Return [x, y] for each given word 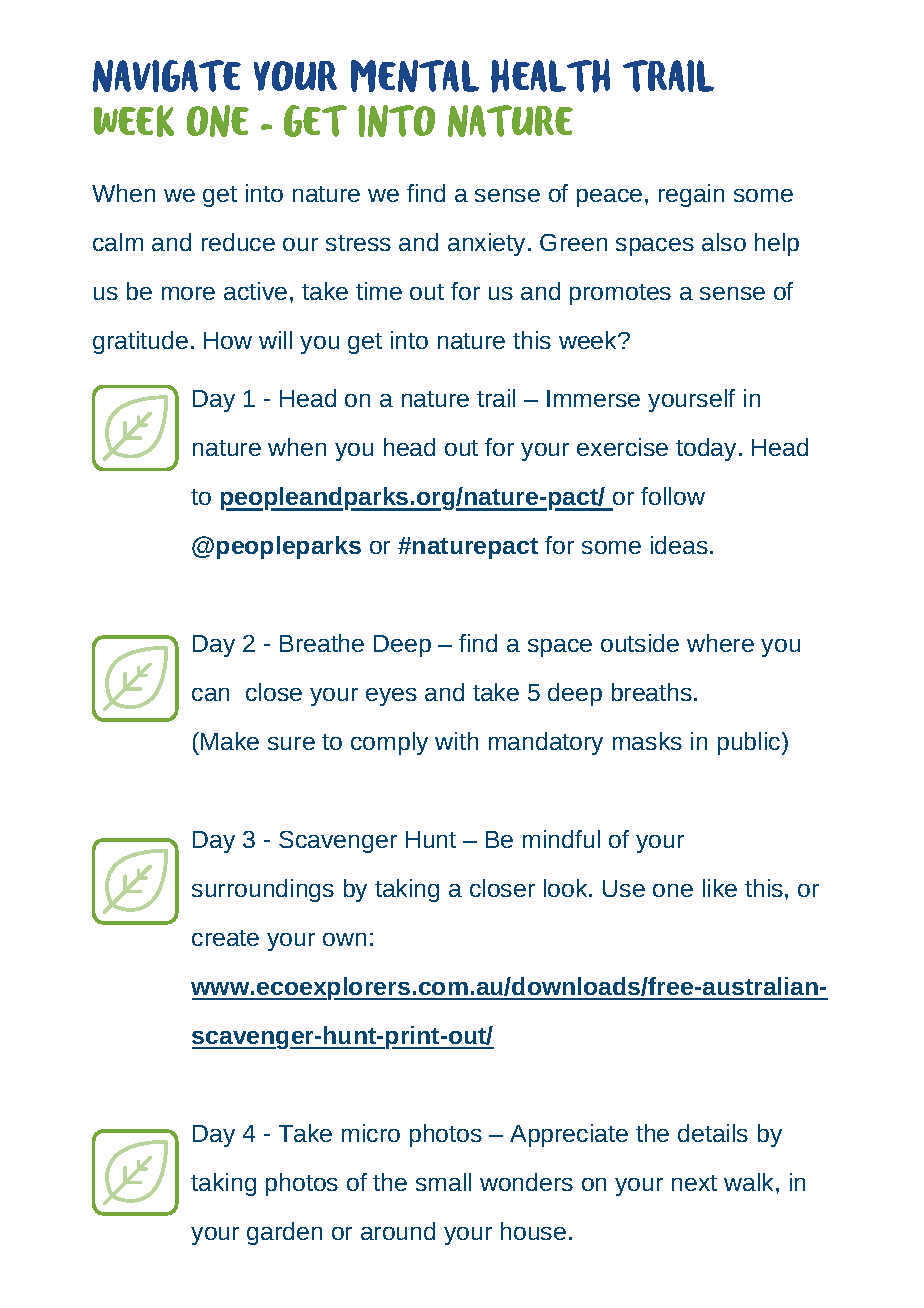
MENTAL [415, 76]
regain [691, 195]
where [720, 643]
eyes [391, 697]
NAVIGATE [167, 76]
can [210, 694]
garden [284, 1233]
